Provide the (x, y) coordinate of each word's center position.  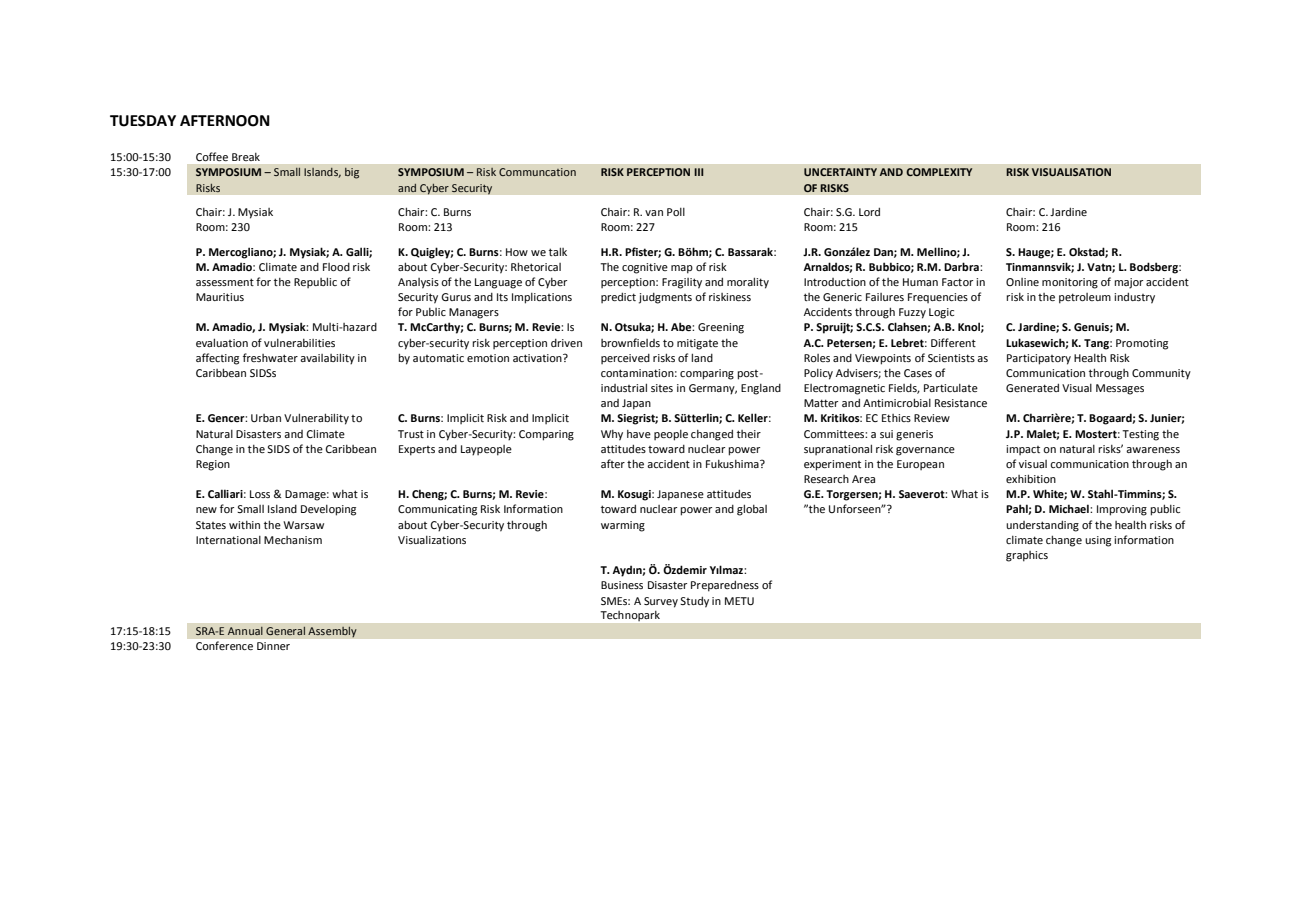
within (244, 525)
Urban (266, 418)
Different (953, 342)
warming (623, 526)
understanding (1042, 526)
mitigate (697, 344)
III (698, 172)
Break (246, 157)
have (639, 434)
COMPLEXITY (939, 172)
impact (1023, 450)
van (654, 213)
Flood (336, 267)
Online (1022, 282)
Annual (245, 631)
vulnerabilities (299, 343)
